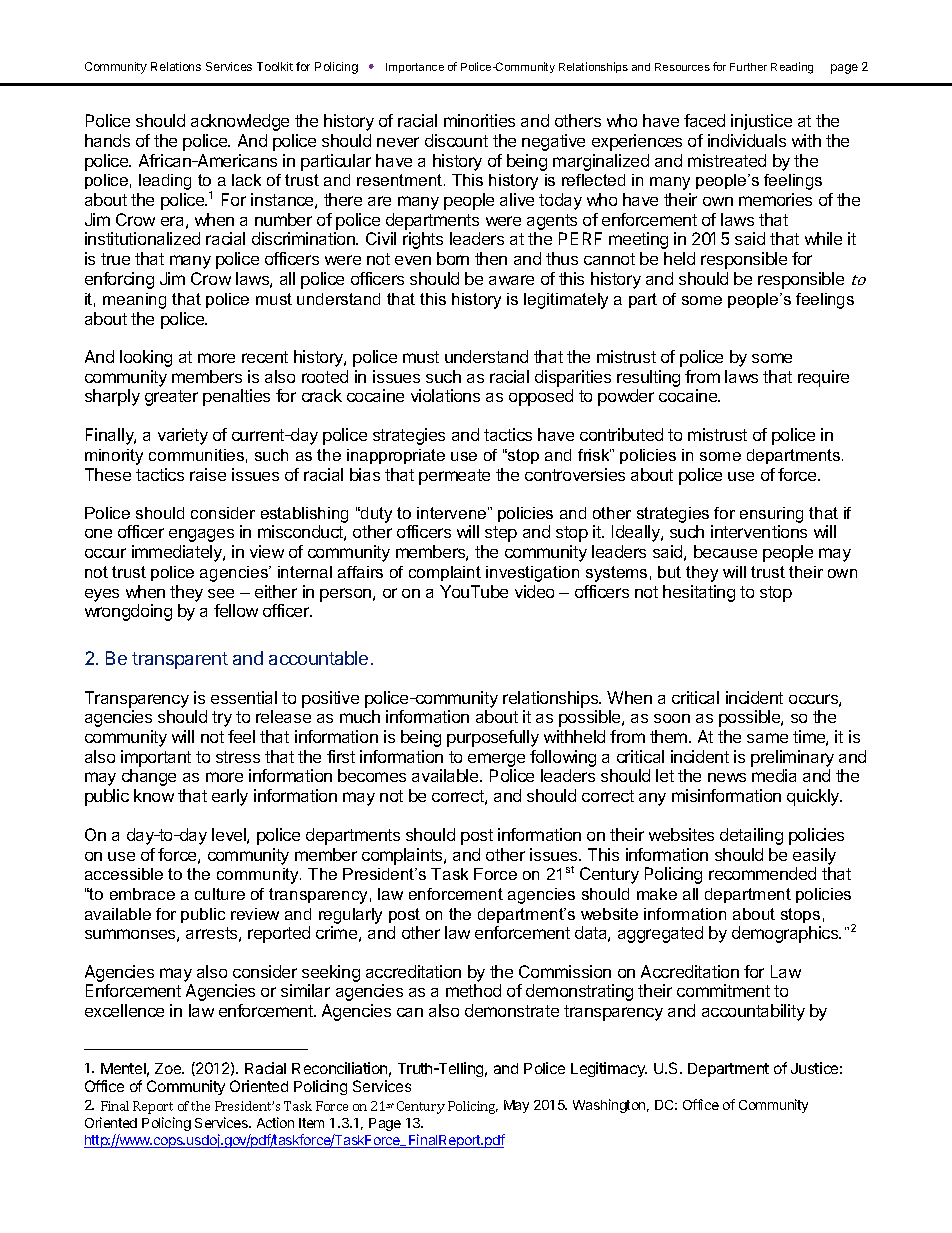 This document has height=1233, width=952. I want to click on video, so click(534, 591).
